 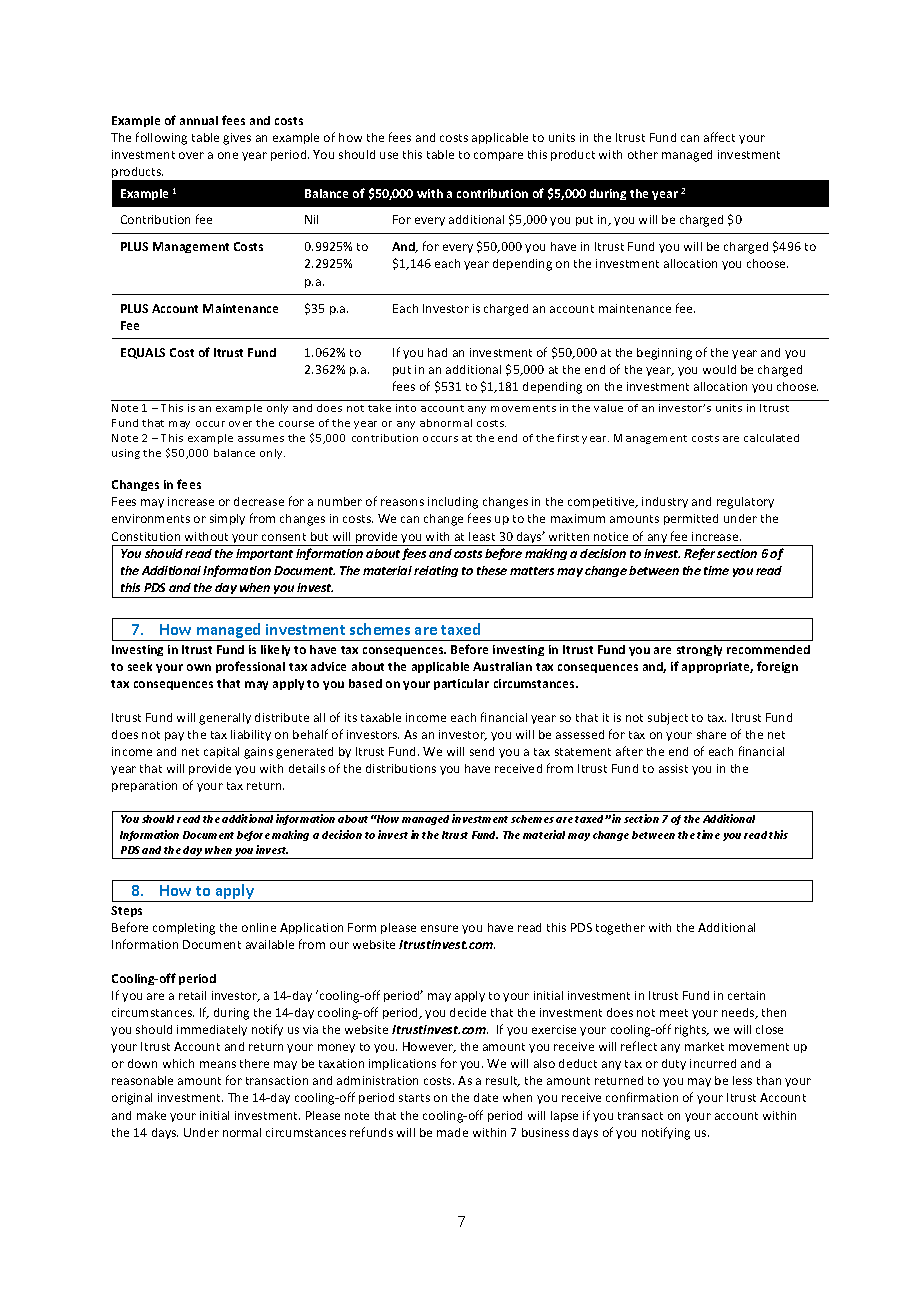 I want to click on means, so click(x=218, y=1064).
